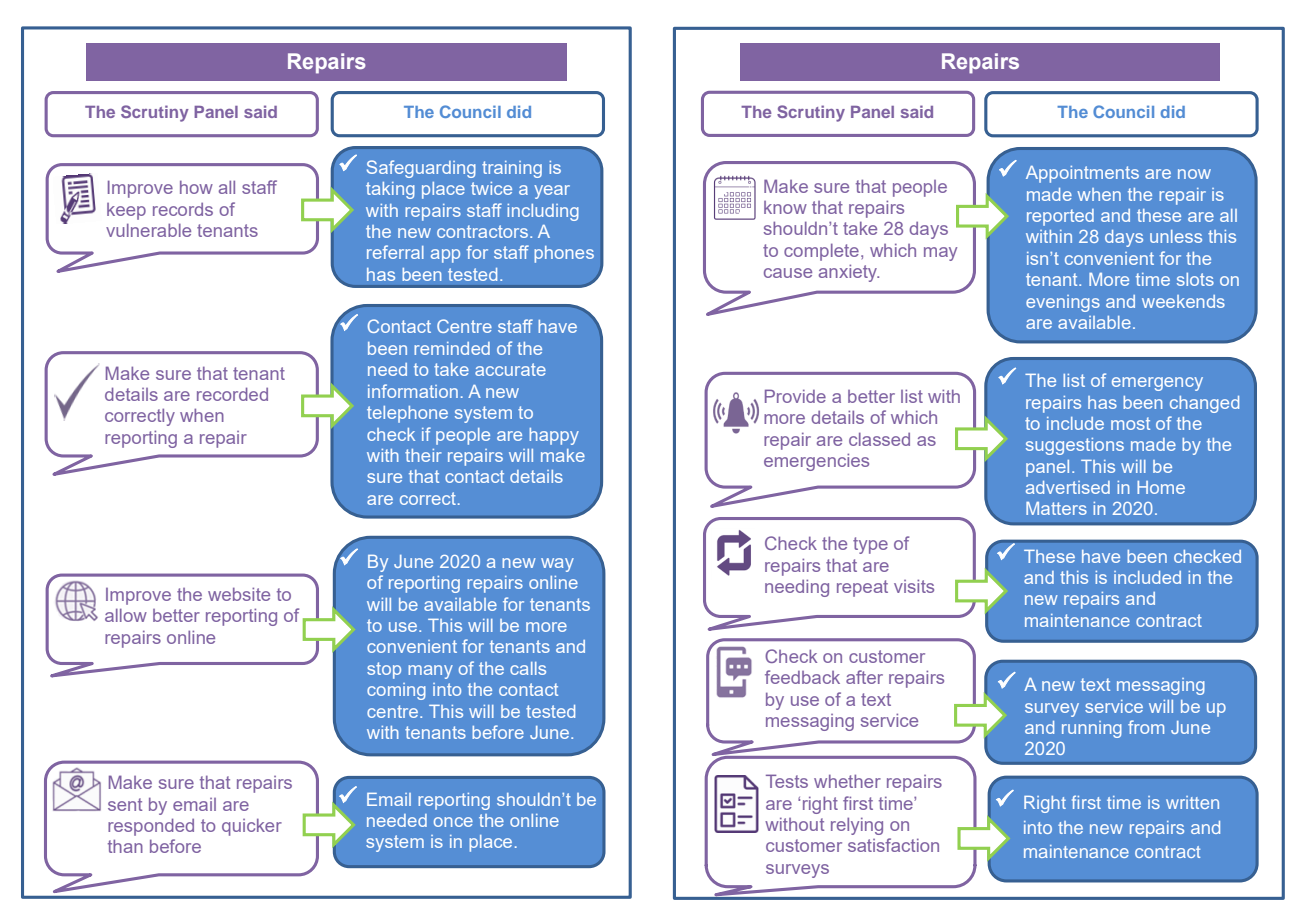  I want to click on Appointments, so click(1082, 174).
